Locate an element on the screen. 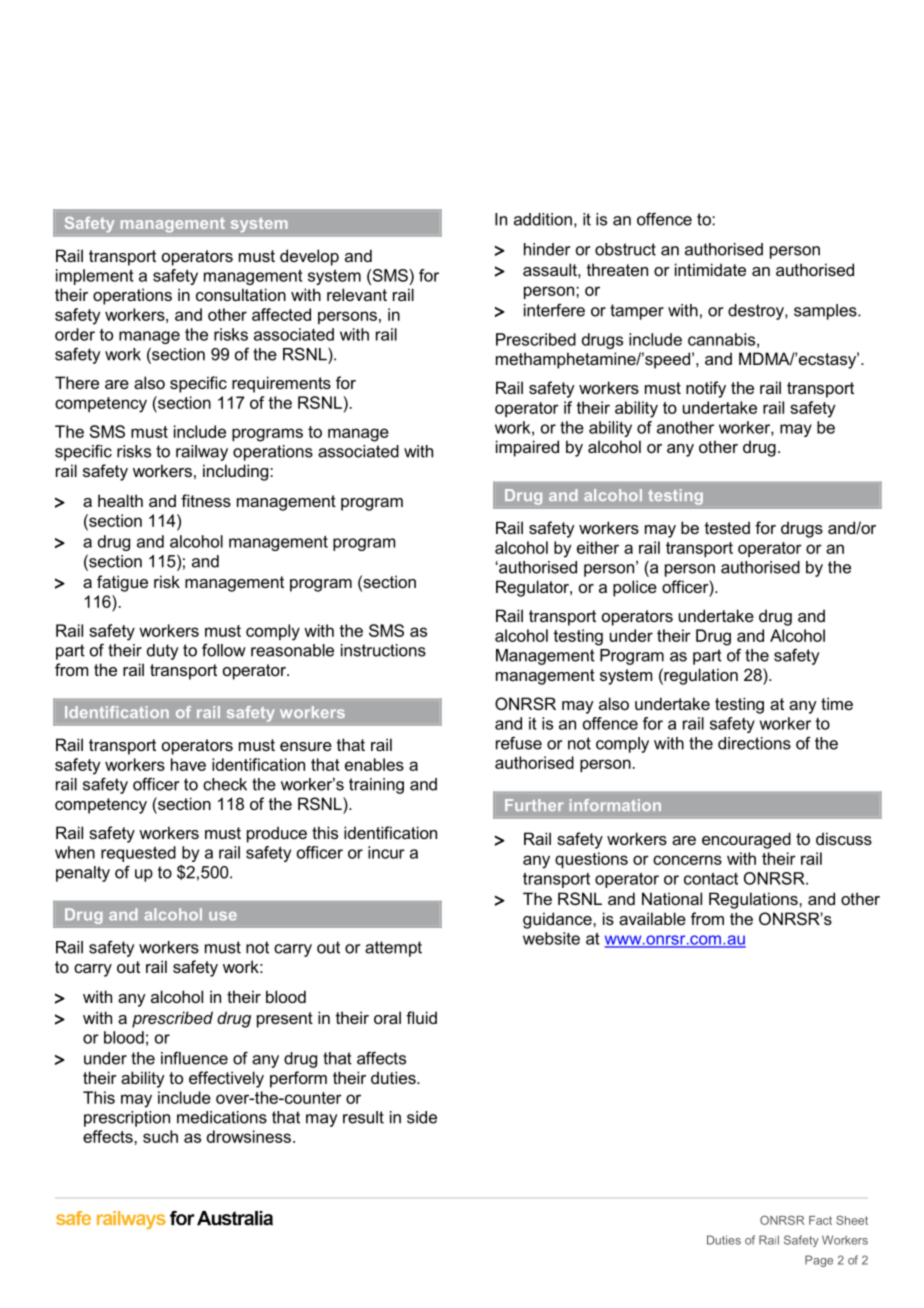 This screenshot has height=1308, width=924. intimidate is located at coordinates (710, 269).
